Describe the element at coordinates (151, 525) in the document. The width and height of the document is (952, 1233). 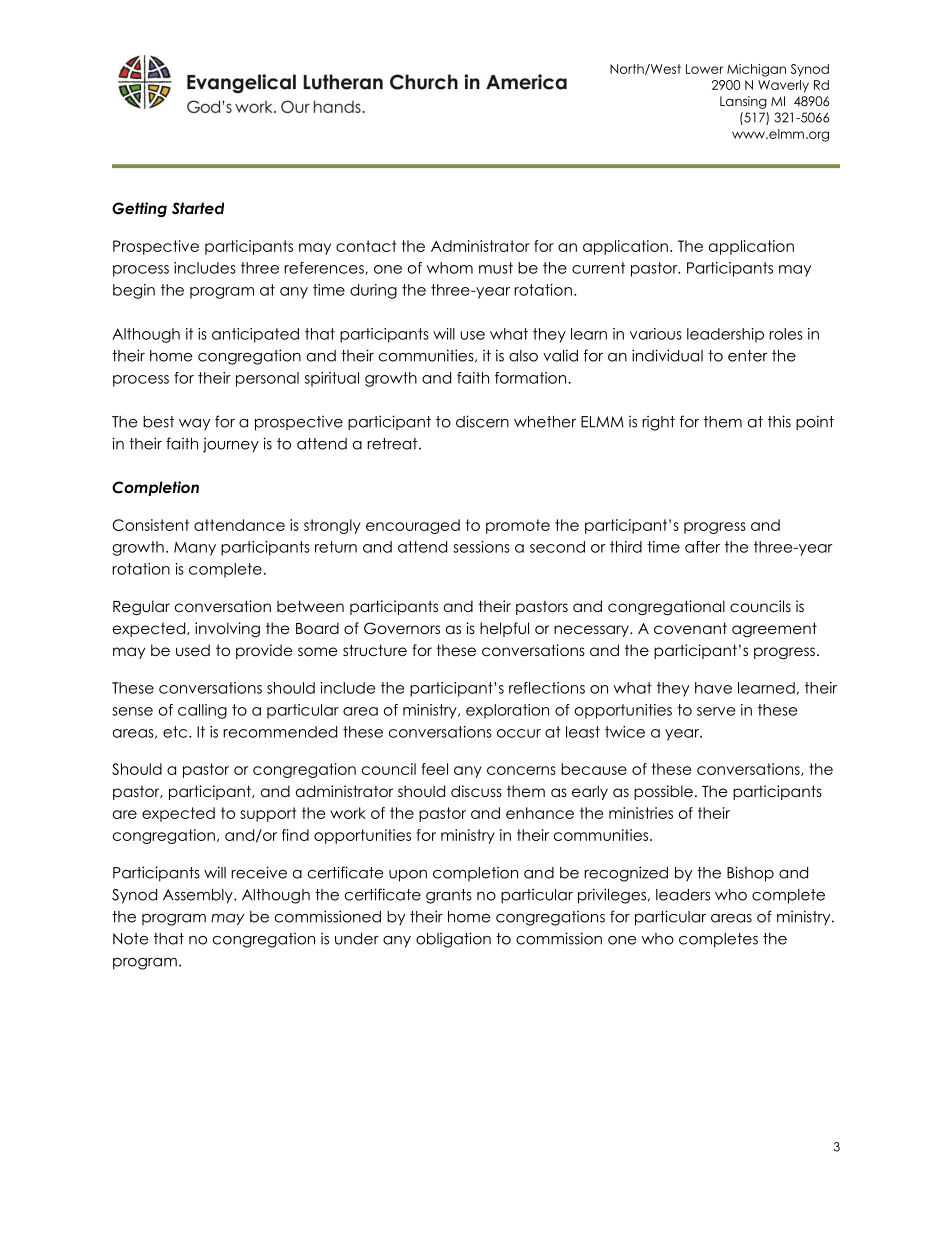
I see `Consistent` at that location.
